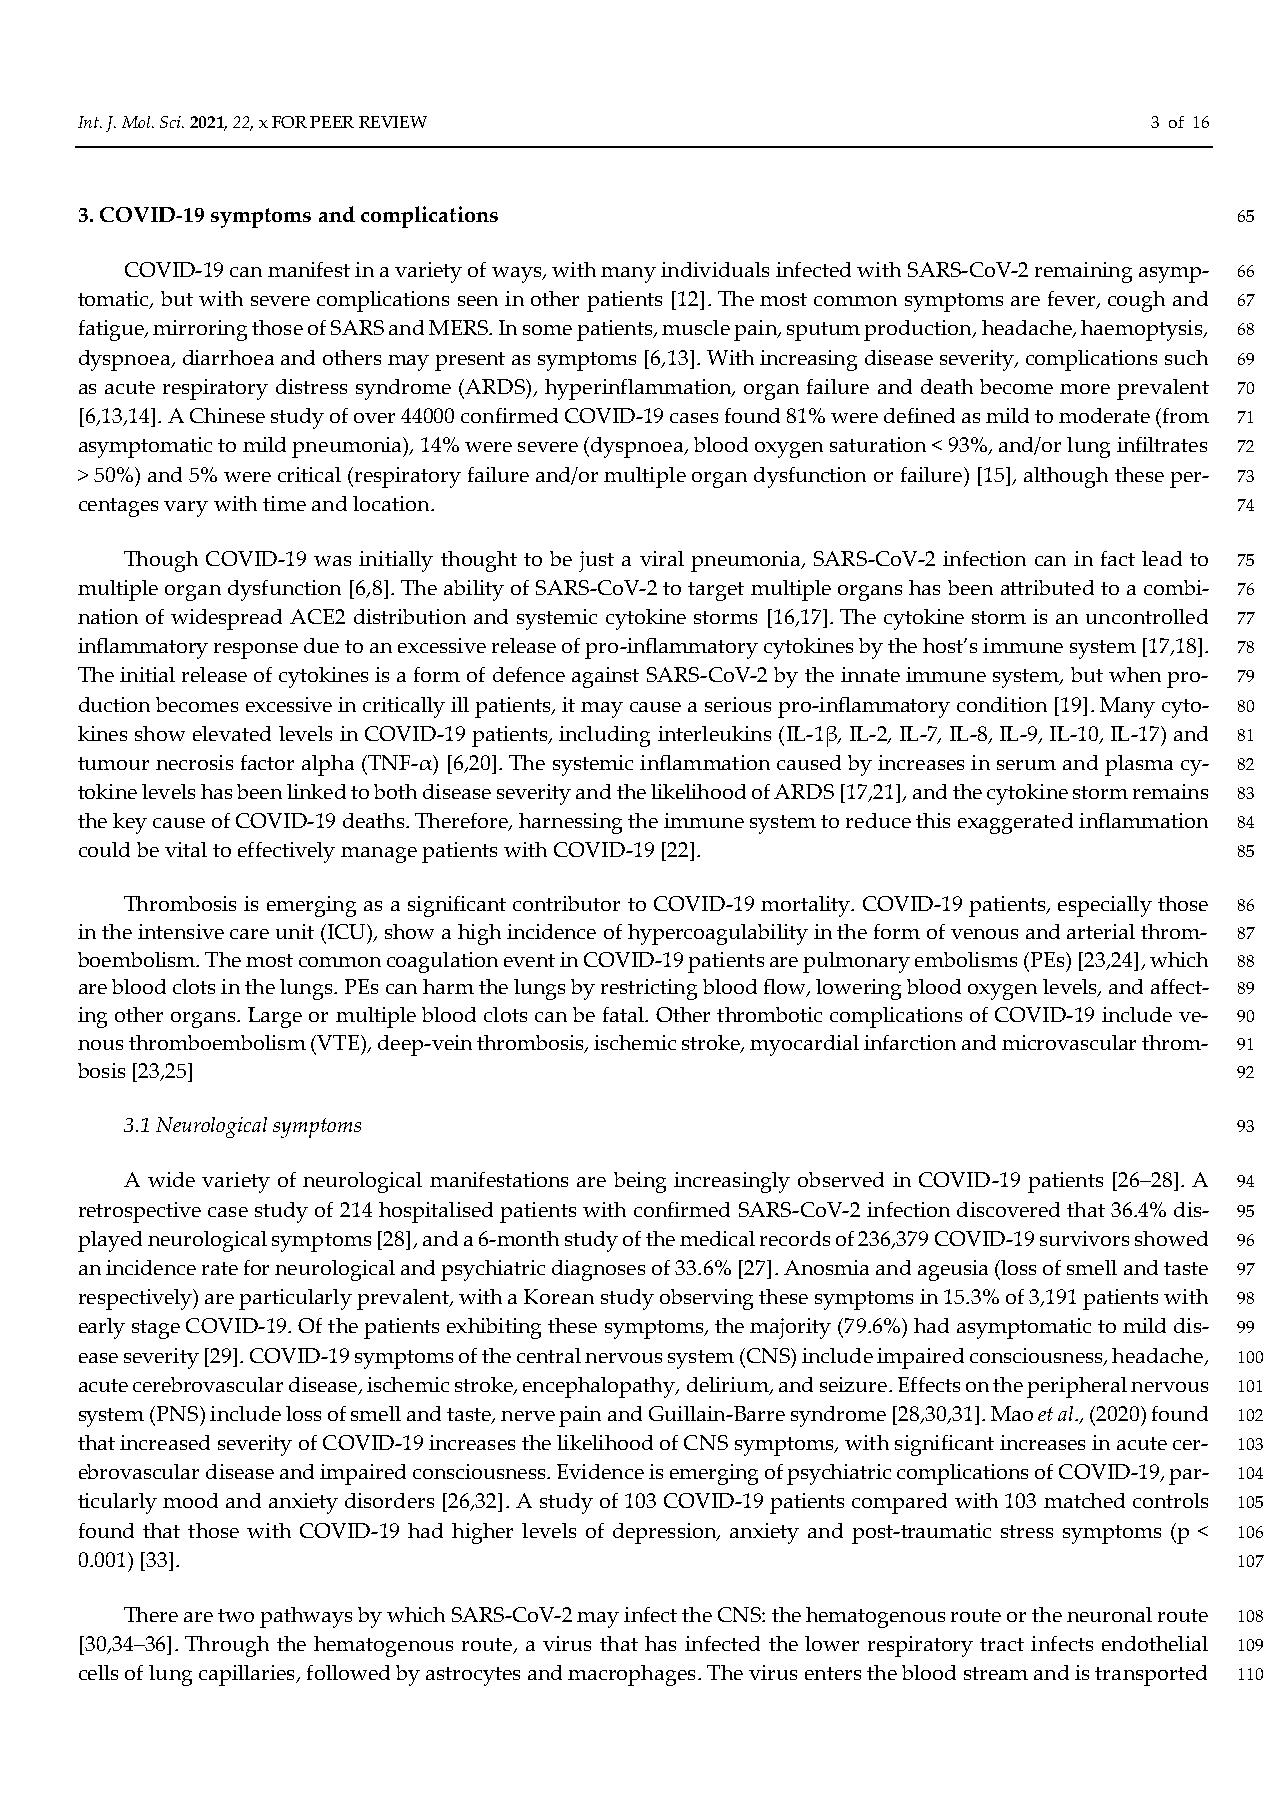 The height and width of the screenshot is (1820, 1287). I want to click on serum, so click(1026, 765).
